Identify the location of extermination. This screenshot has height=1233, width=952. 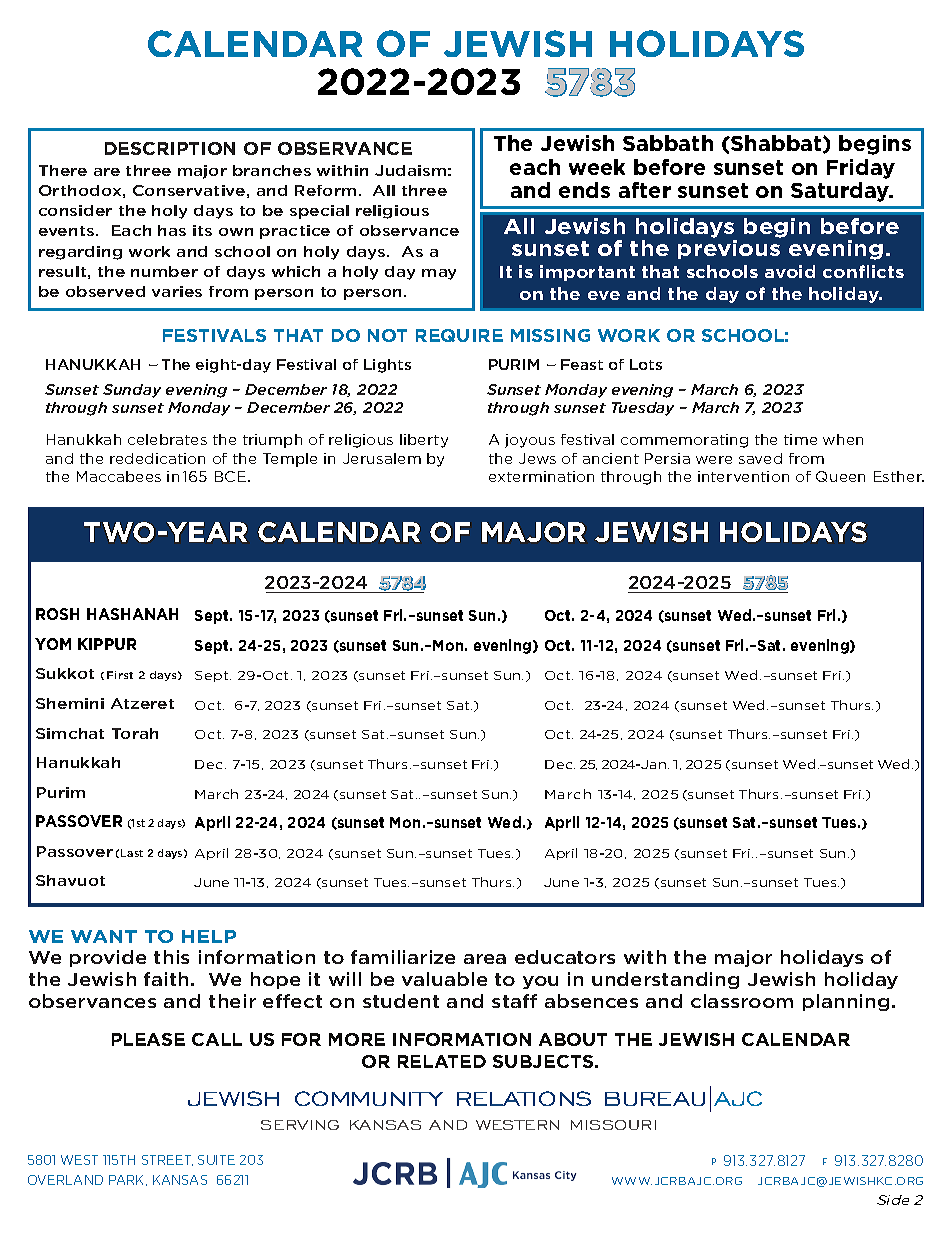
(541, 476).
